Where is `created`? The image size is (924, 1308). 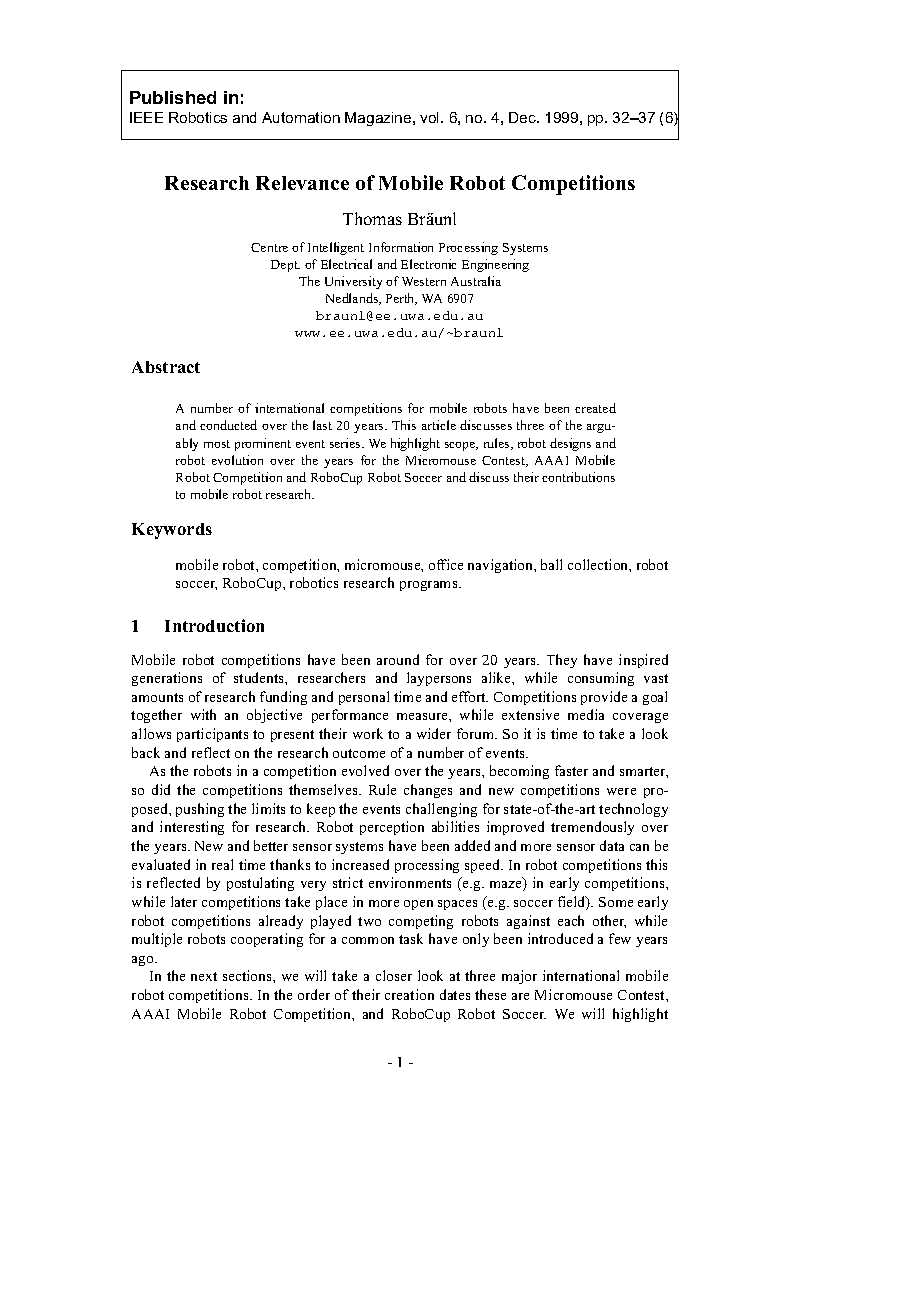 created is located at coordinates (595, 408).
